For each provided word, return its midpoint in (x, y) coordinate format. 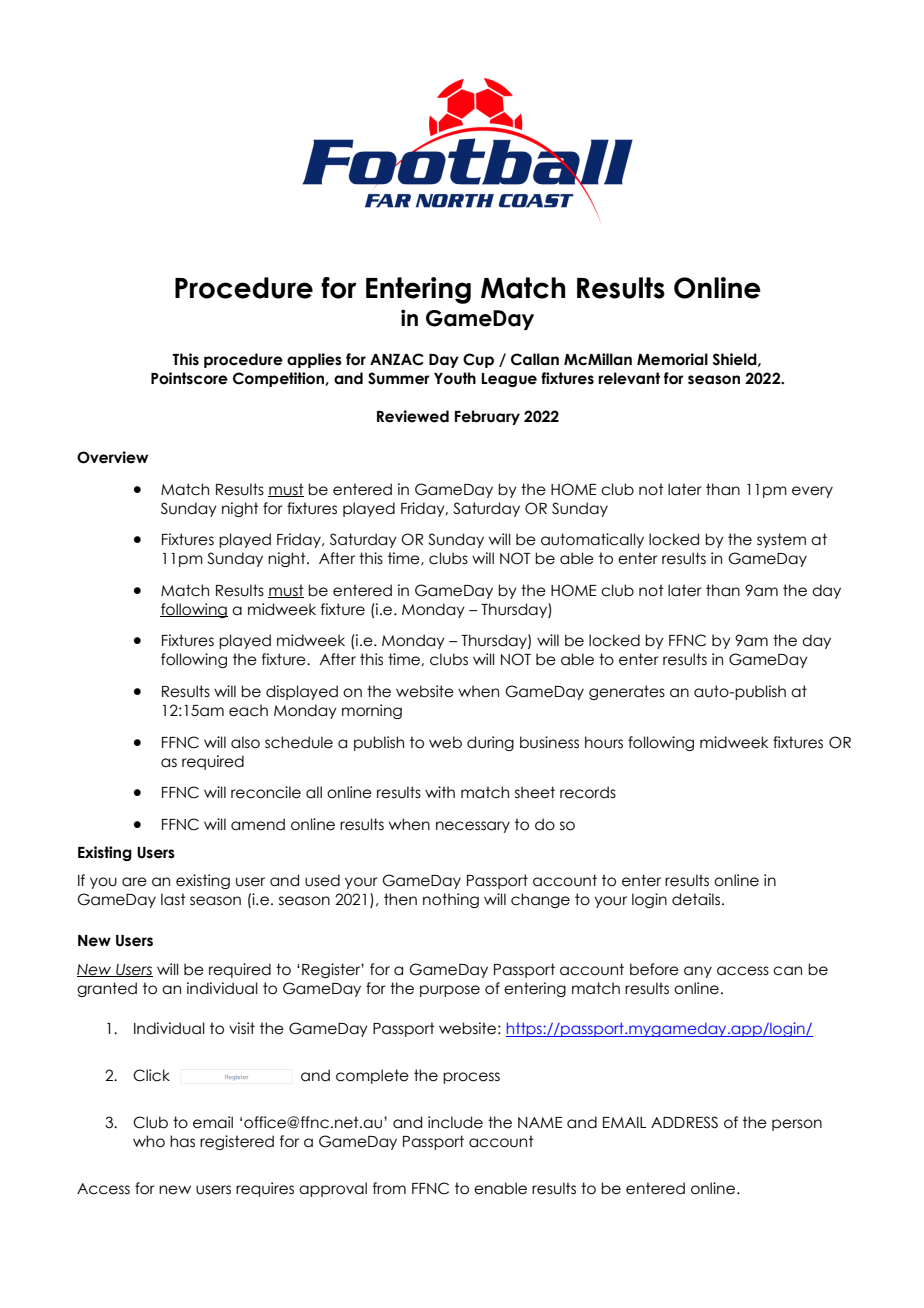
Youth (455, 378)
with (440, 792)
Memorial (672, 359)
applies (314, 360)
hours (604, 742)
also (245, 742)
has (182, 1141)
